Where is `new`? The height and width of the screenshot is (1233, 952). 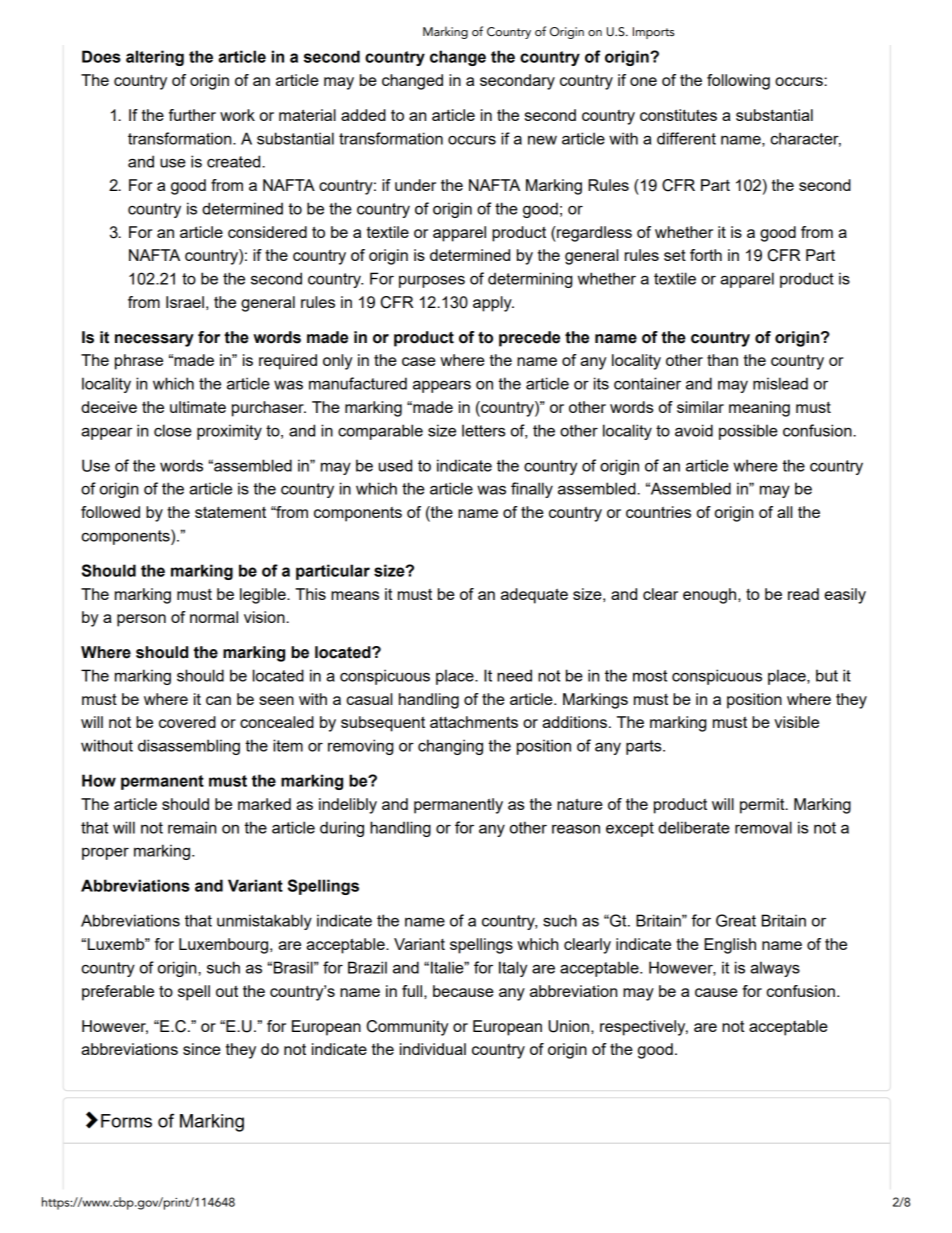
new is located at coordinates (542, 140).
